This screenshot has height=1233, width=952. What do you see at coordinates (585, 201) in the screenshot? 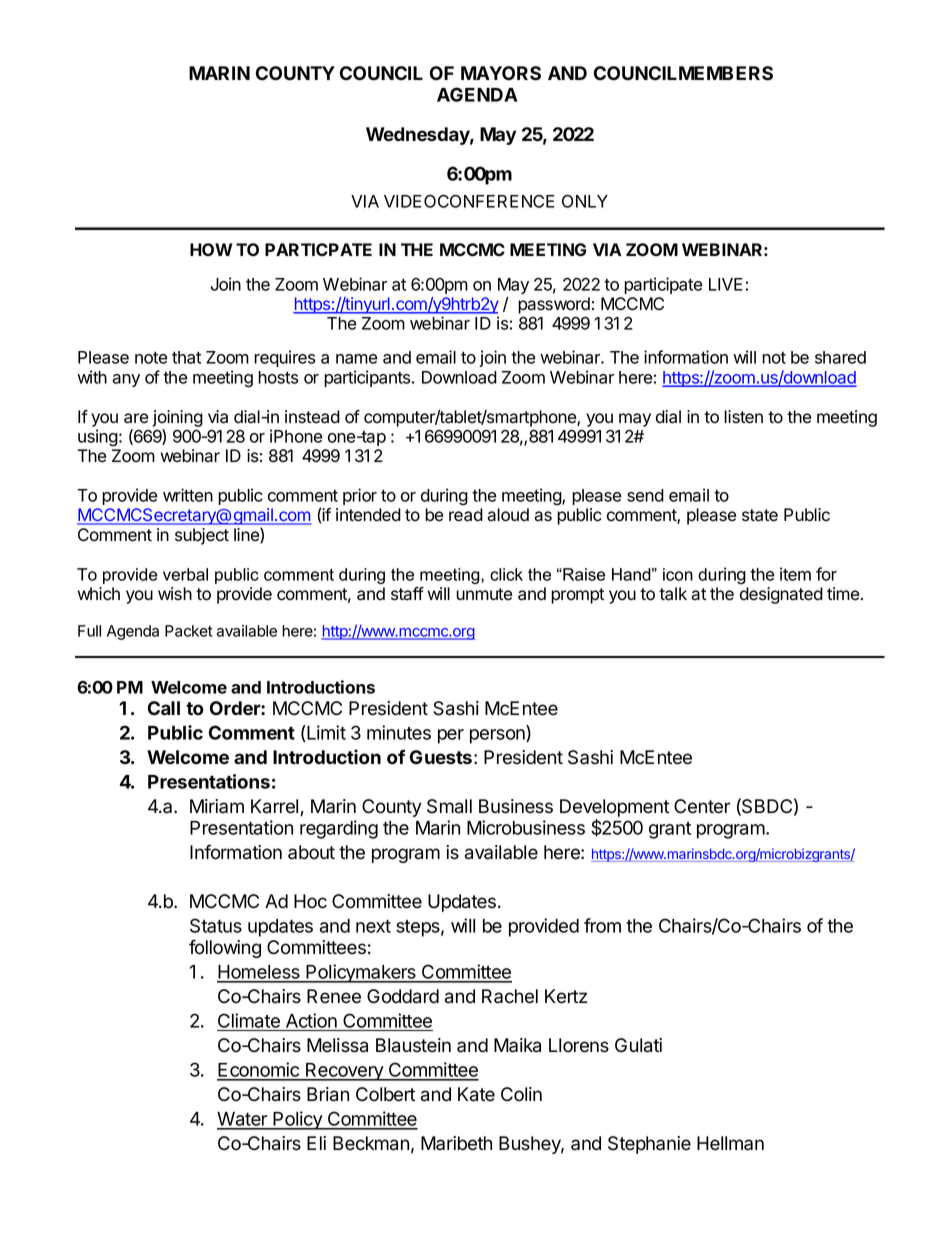
I see `ONLY` at bounding box center [585, 201].
